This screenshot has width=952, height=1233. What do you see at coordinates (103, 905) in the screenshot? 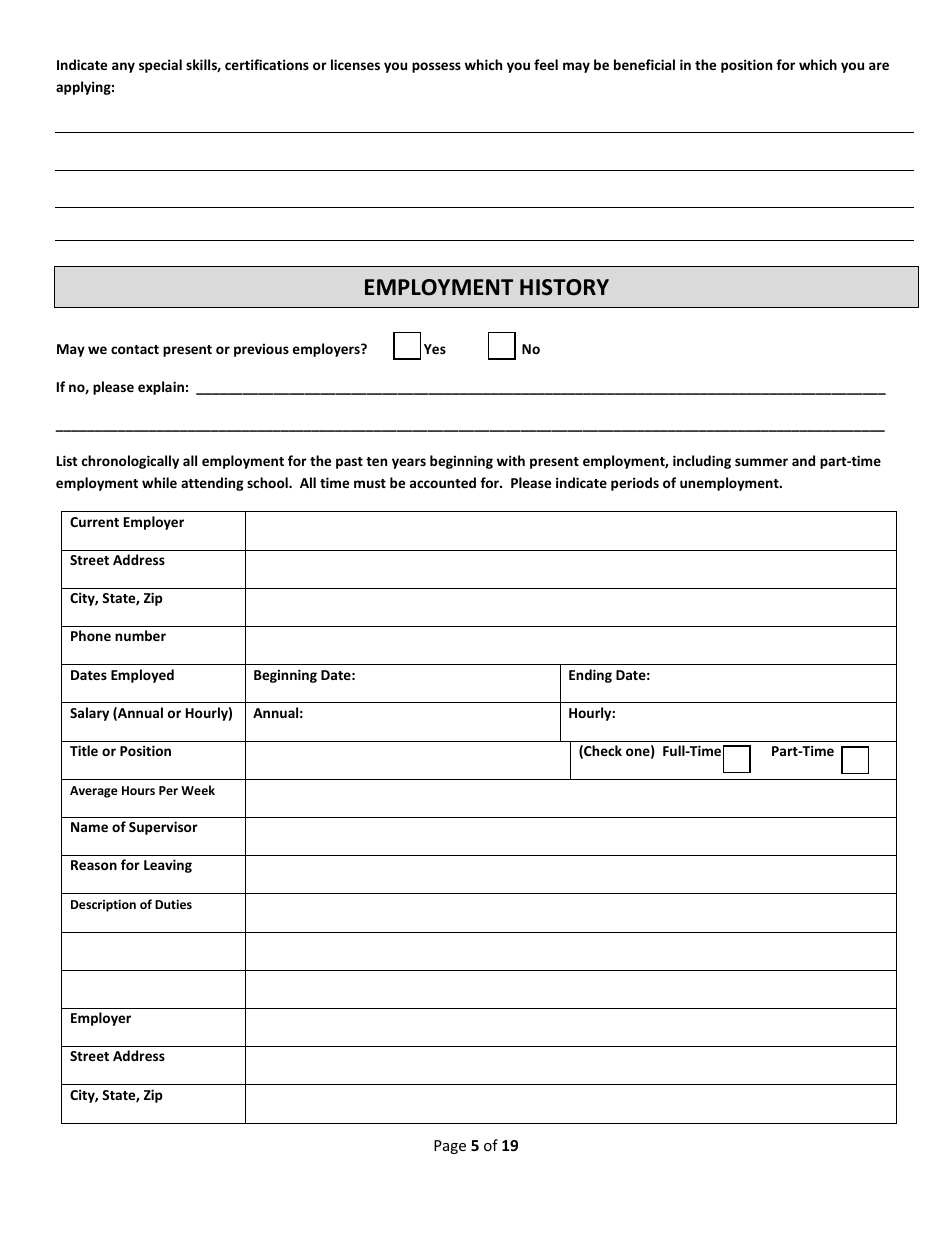
I see `Description` at bounding box center [103, 905].
